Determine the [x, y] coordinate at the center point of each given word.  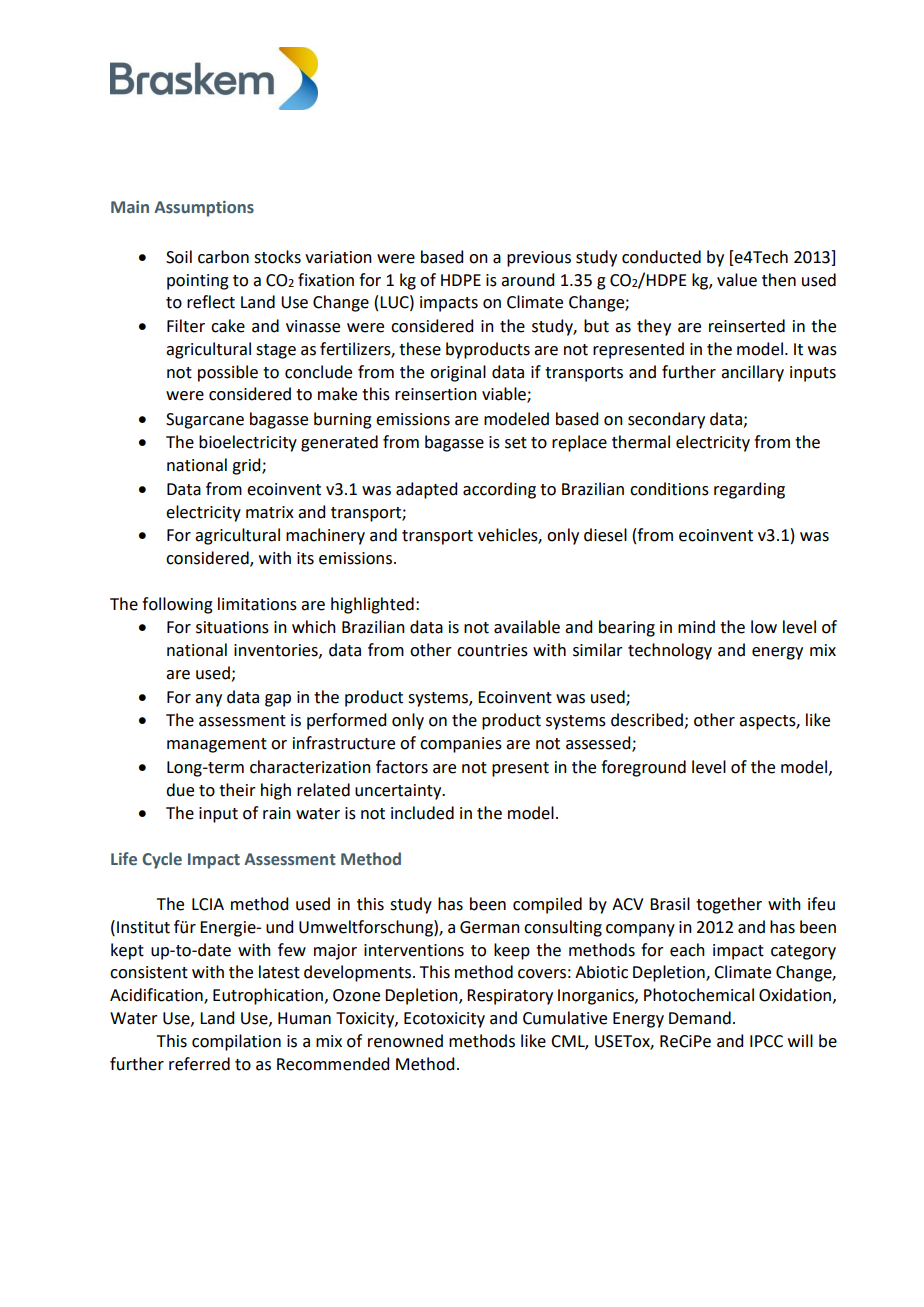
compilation [236, 1042]
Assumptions [204, 209]
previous [539, 259]
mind [696, 627]
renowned [405, 1041]
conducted [661, 257]
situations [232, 627]
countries [492, 650]
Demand [700, 1018]
